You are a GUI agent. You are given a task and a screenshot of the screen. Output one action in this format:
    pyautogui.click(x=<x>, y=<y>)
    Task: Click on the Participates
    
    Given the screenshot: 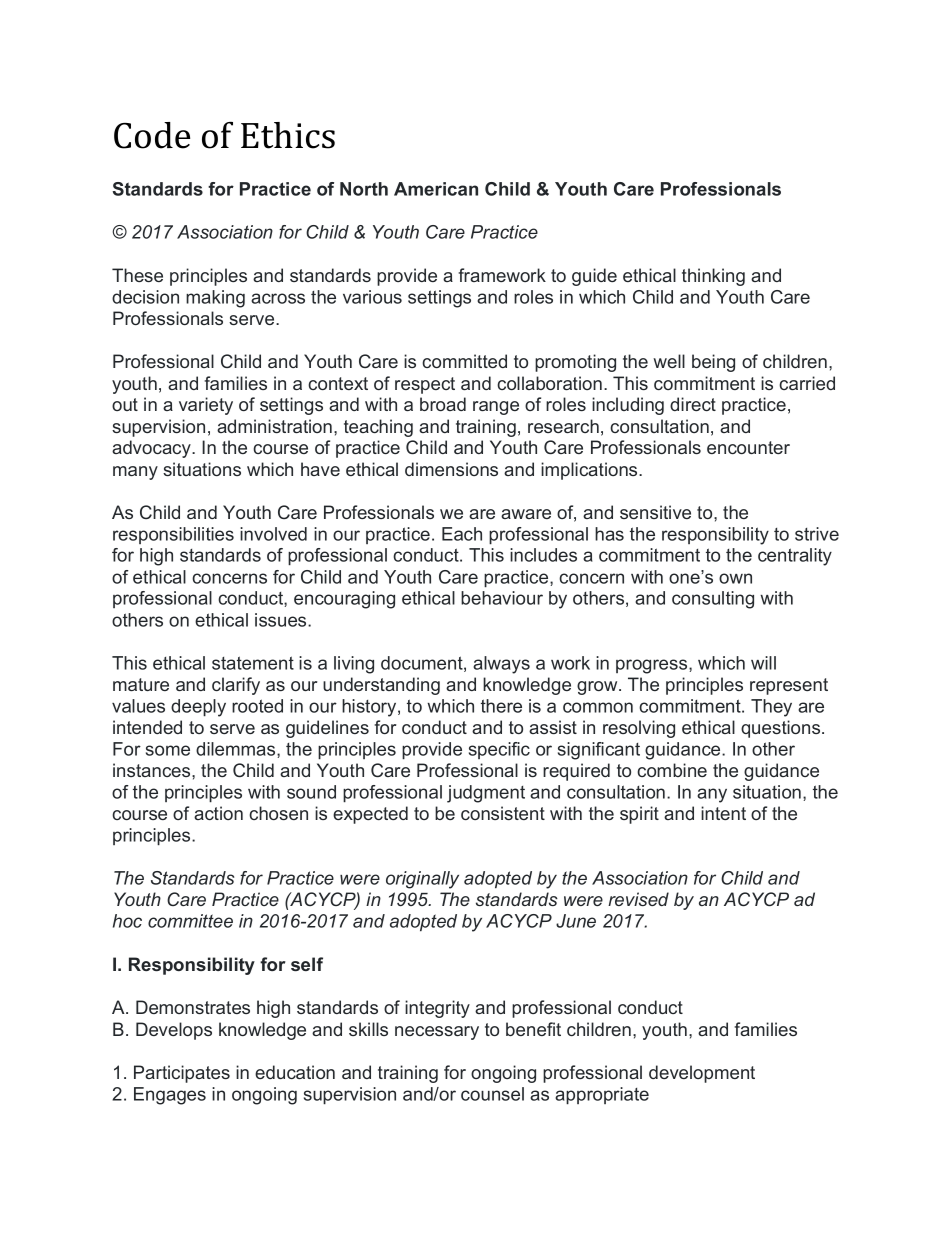 What is the action you would take?
    pyautogui.click(x=182, y=1074)
